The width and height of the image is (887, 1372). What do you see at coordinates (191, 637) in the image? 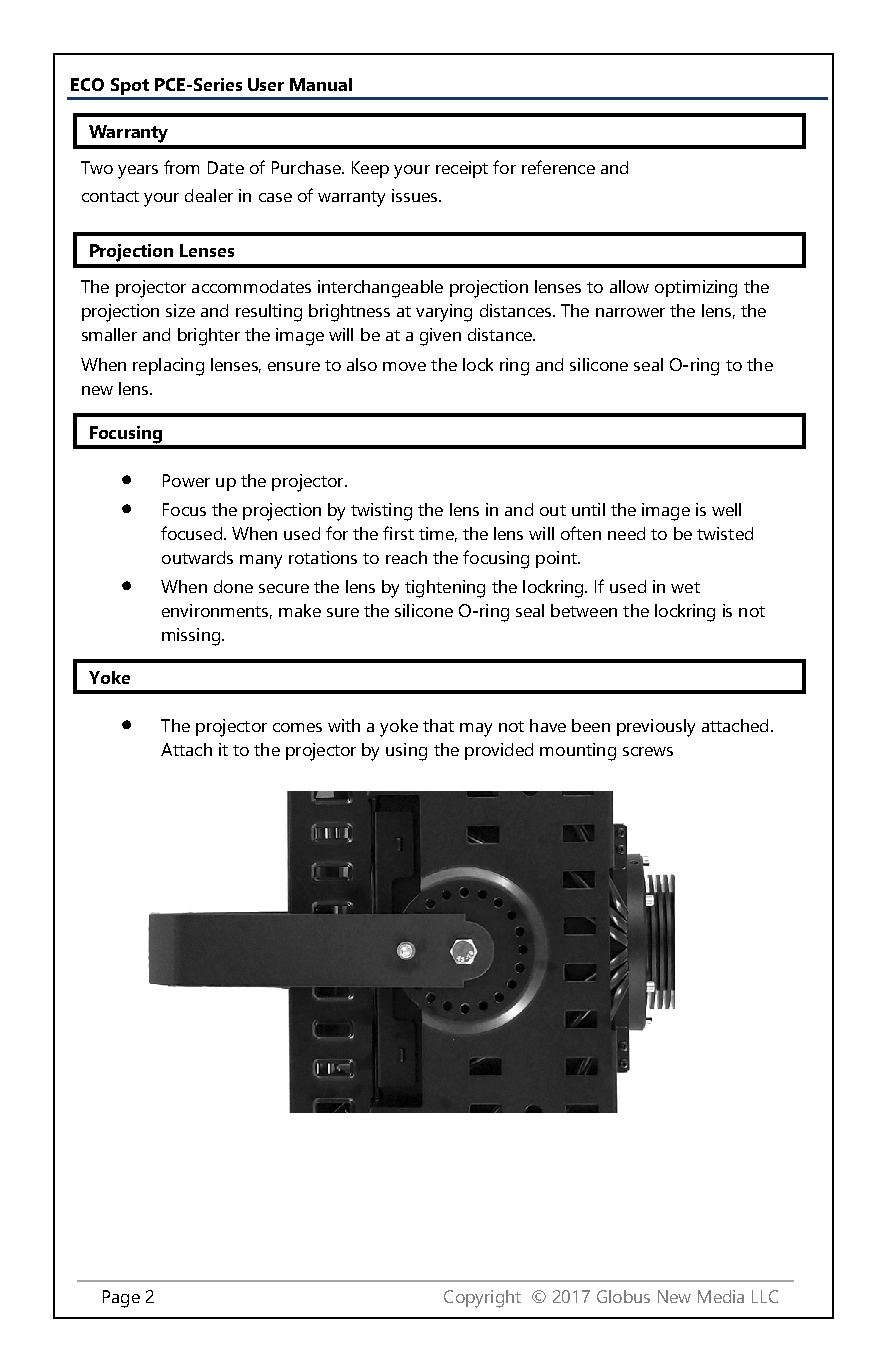
I see `missing` at bounding box center [191, 637].
